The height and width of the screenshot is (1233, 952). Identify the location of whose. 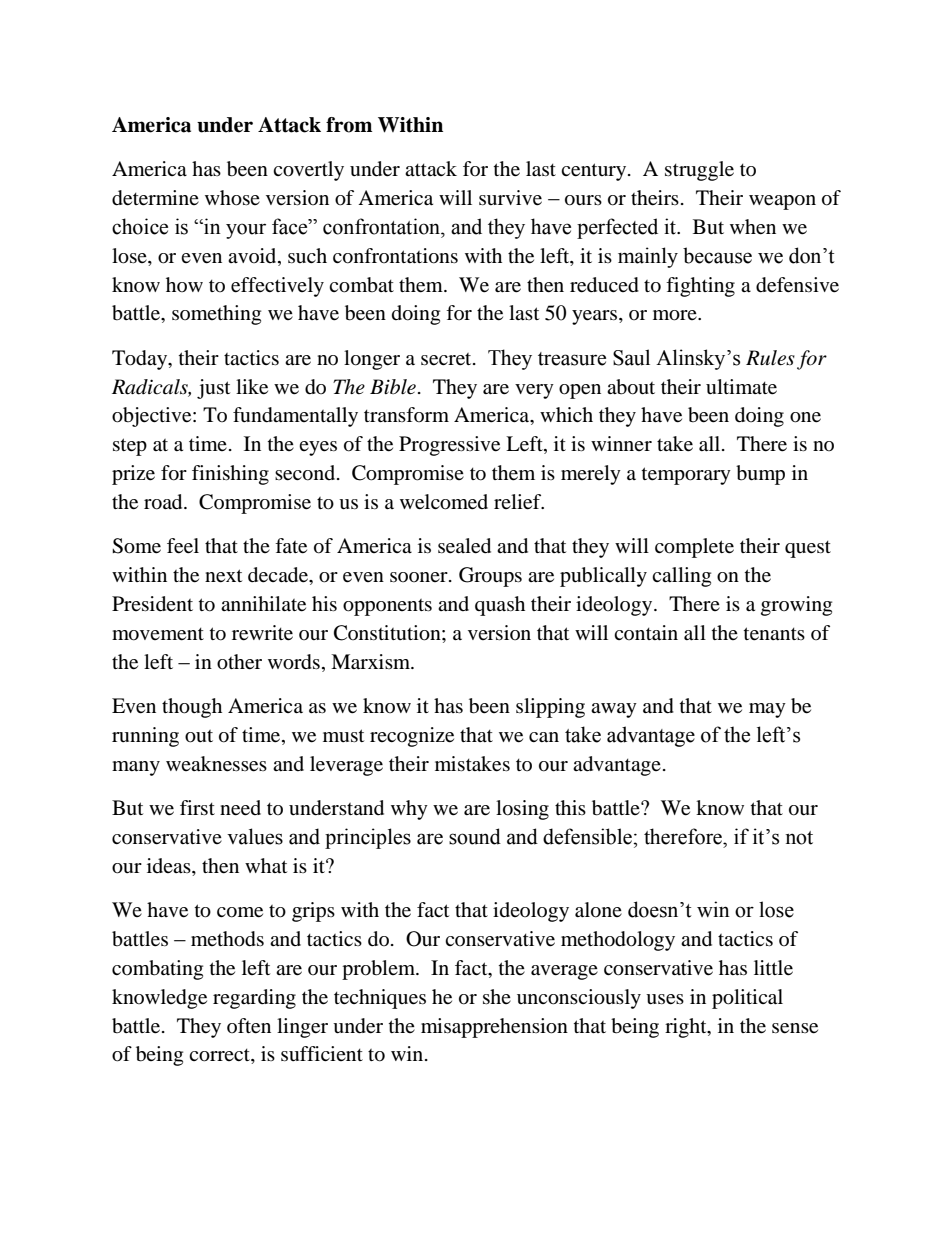
(232, 198).
